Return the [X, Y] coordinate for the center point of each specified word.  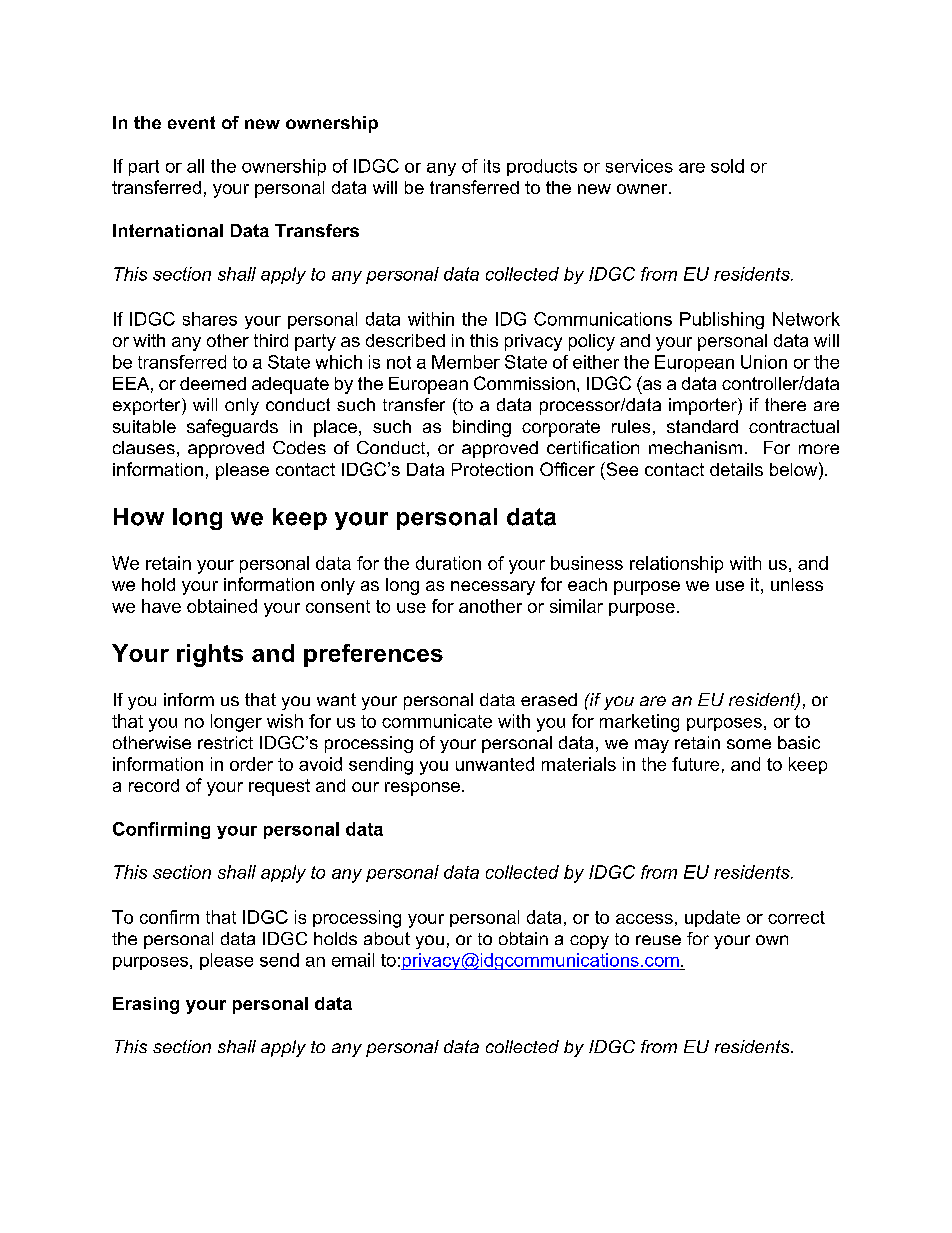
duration [448, 563]
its [492, 166]
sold [727, 166]
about [387, 938]
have [161, 606]
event [191, 122]
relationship [676, 564]
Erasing [146, 1005]
